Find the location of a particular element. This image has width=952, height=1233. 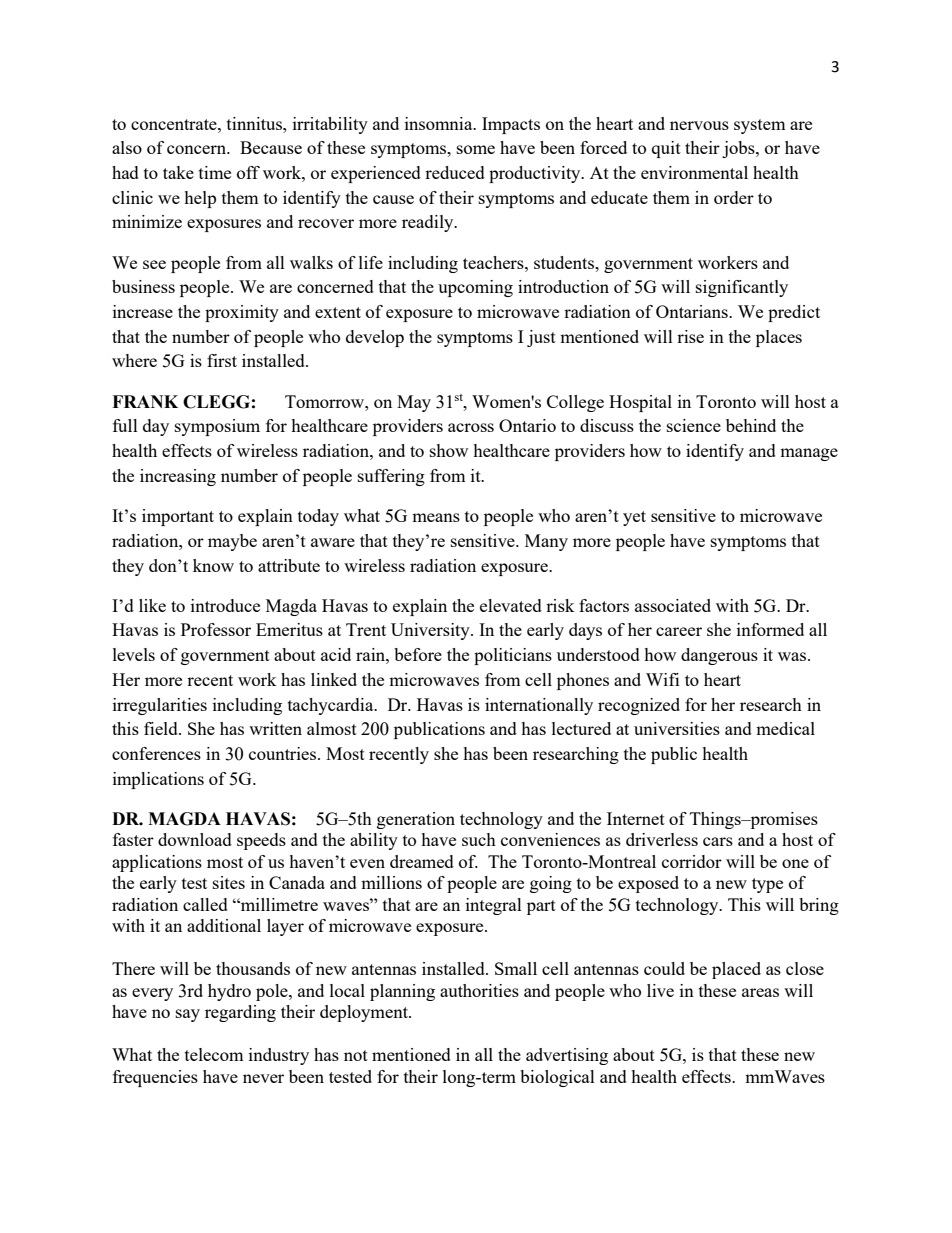

elevated is located at coordinates (511, 605).
